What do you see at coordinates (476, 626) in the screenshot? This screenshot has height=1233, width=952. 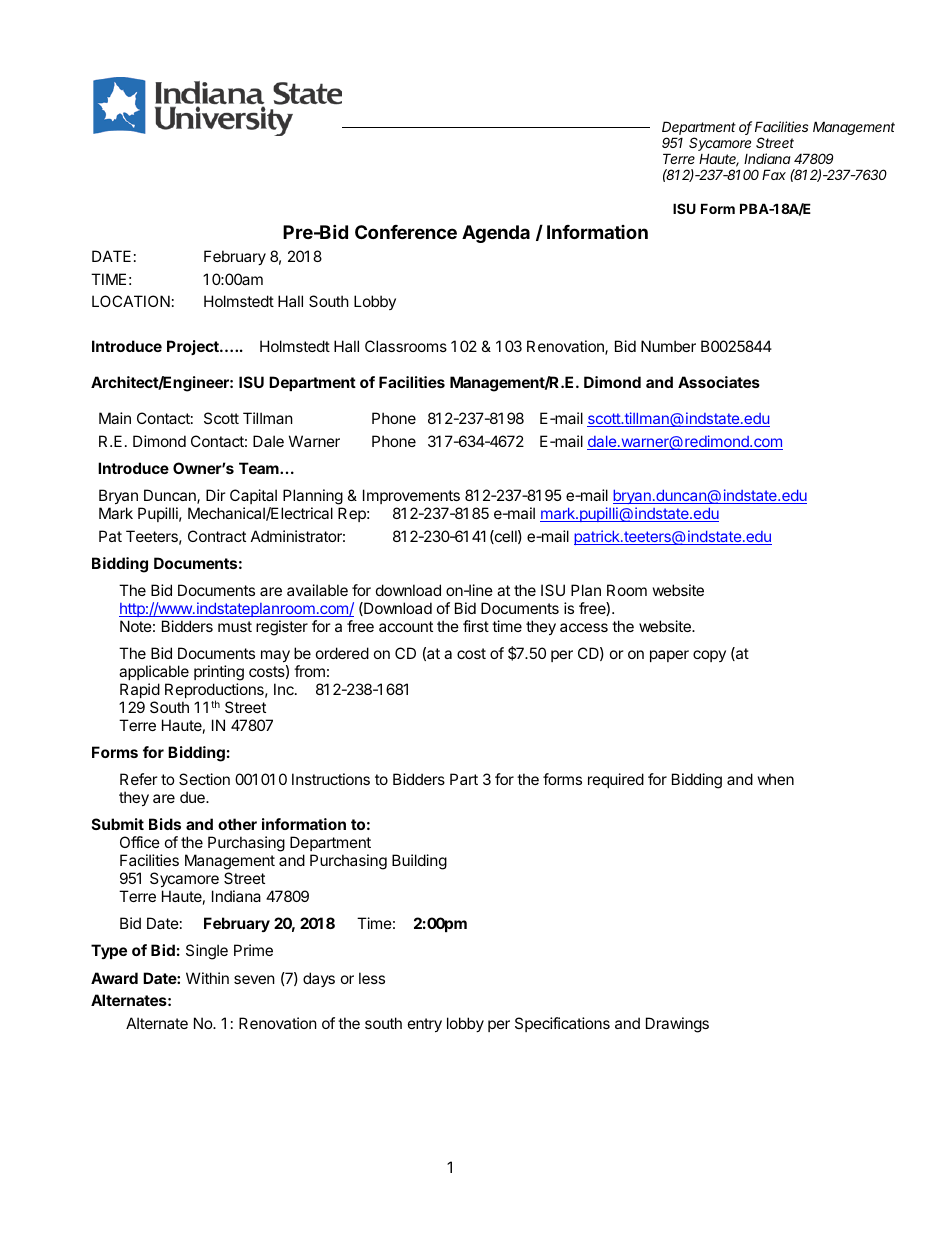 I see `first` at bounding box center [476, 626].
